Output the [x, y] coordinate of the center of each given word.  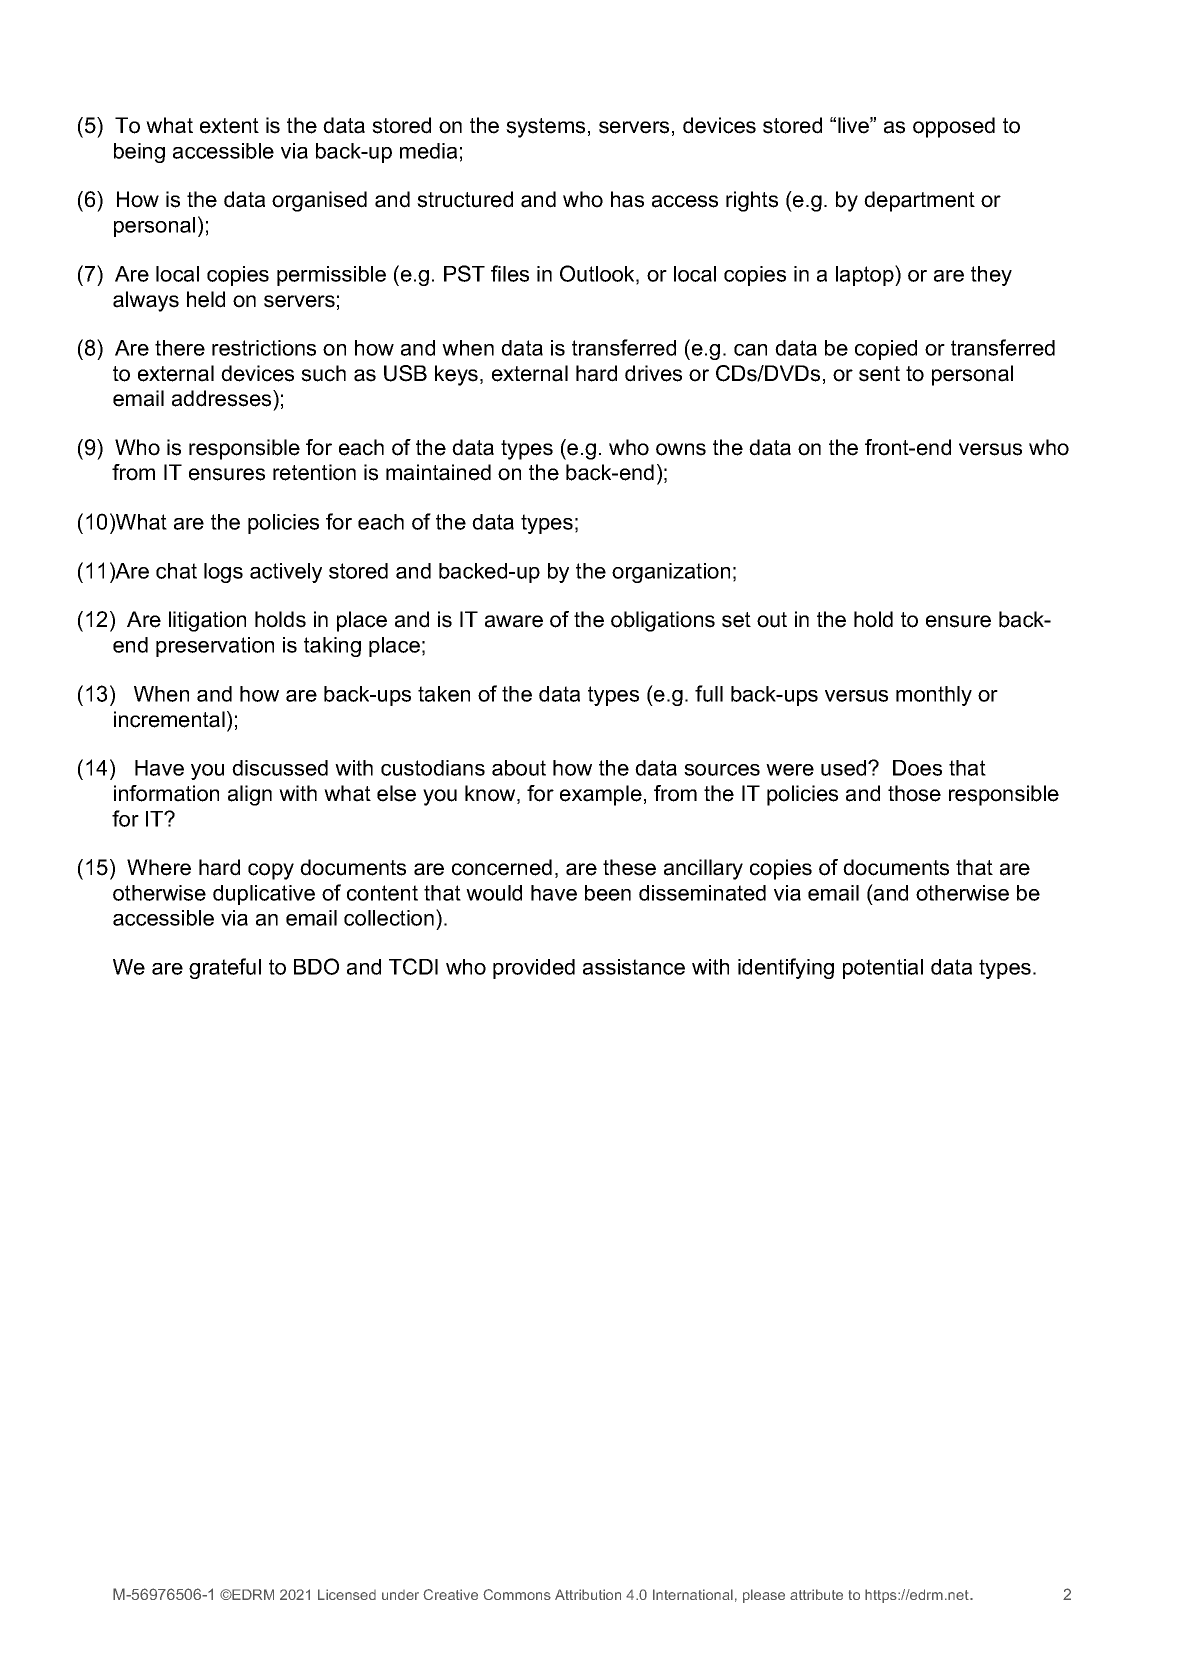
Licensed [347, 1594]
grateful [225, 968]
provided [534, 969]
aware [514, 621]
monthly [934, 696]
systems [545, 128]
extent [229, 126]
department [919, 201]
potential [883, 969]
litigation [207, 621]
